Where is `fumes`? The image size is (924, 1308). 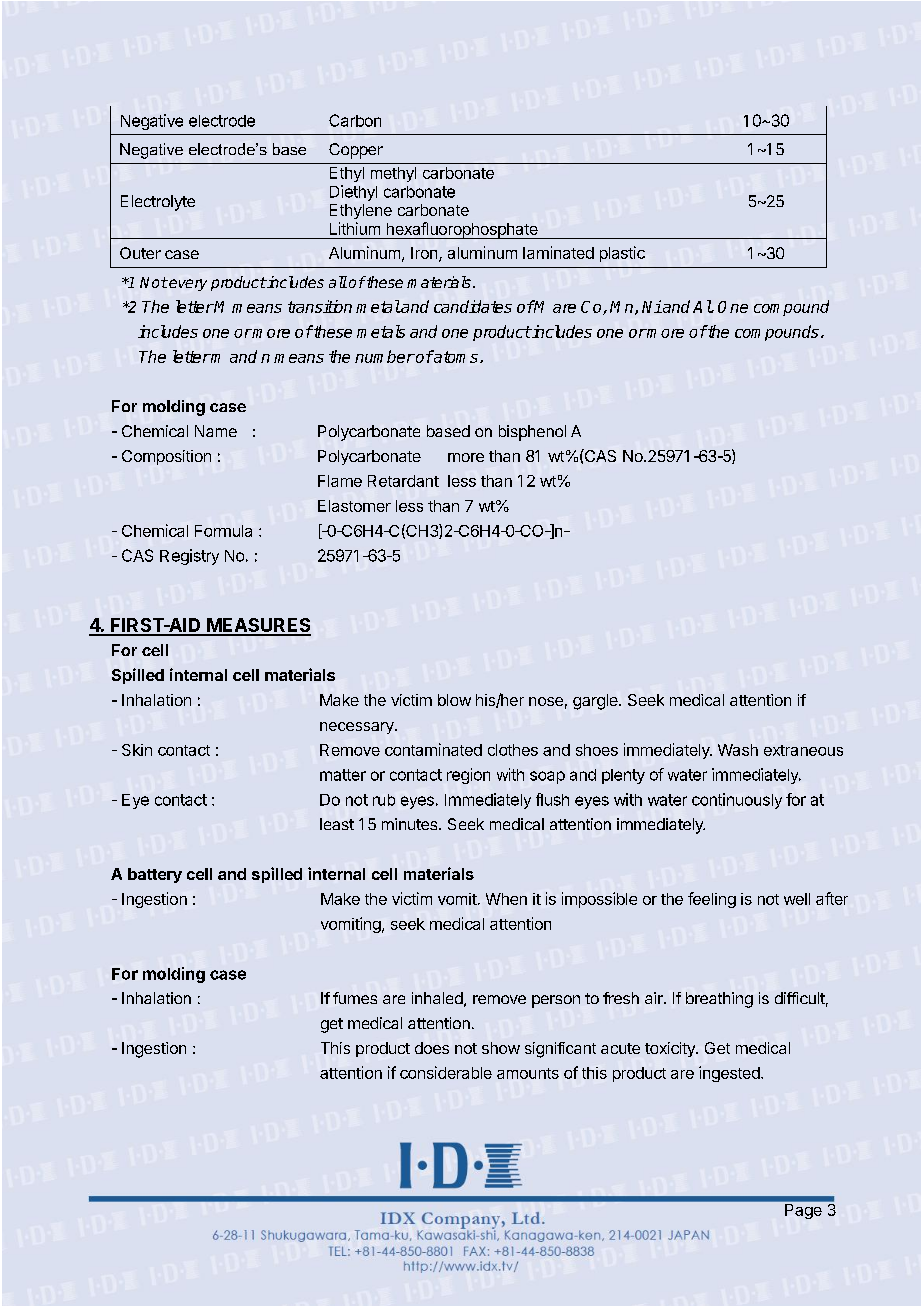
fumes is located at coordinates (355, 998).
